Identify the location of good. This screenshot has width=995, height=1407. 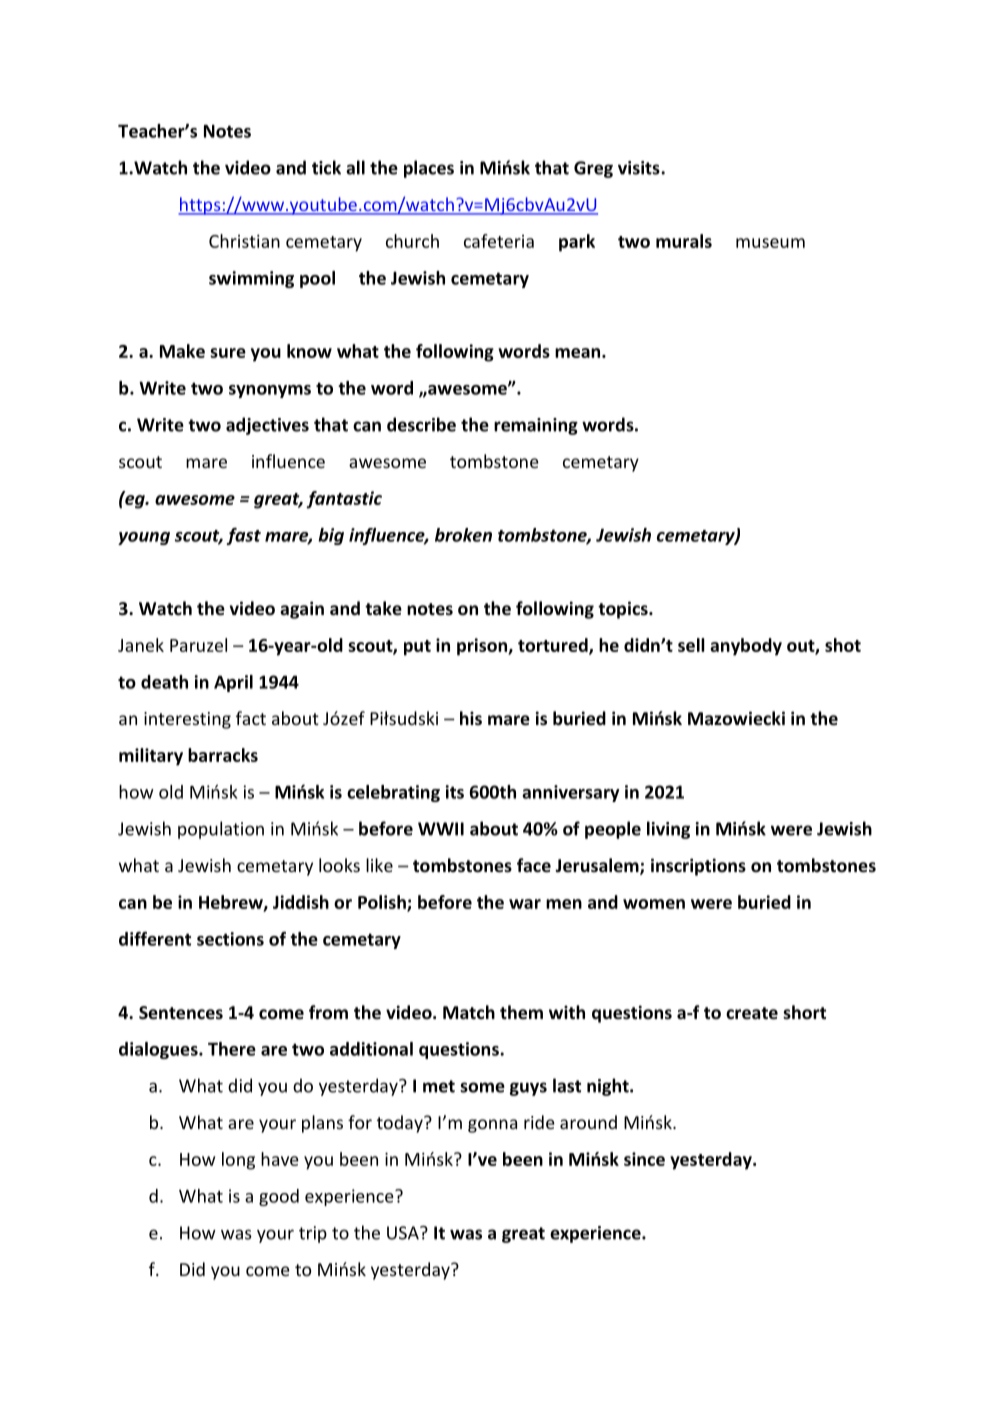
(279, 1197).
